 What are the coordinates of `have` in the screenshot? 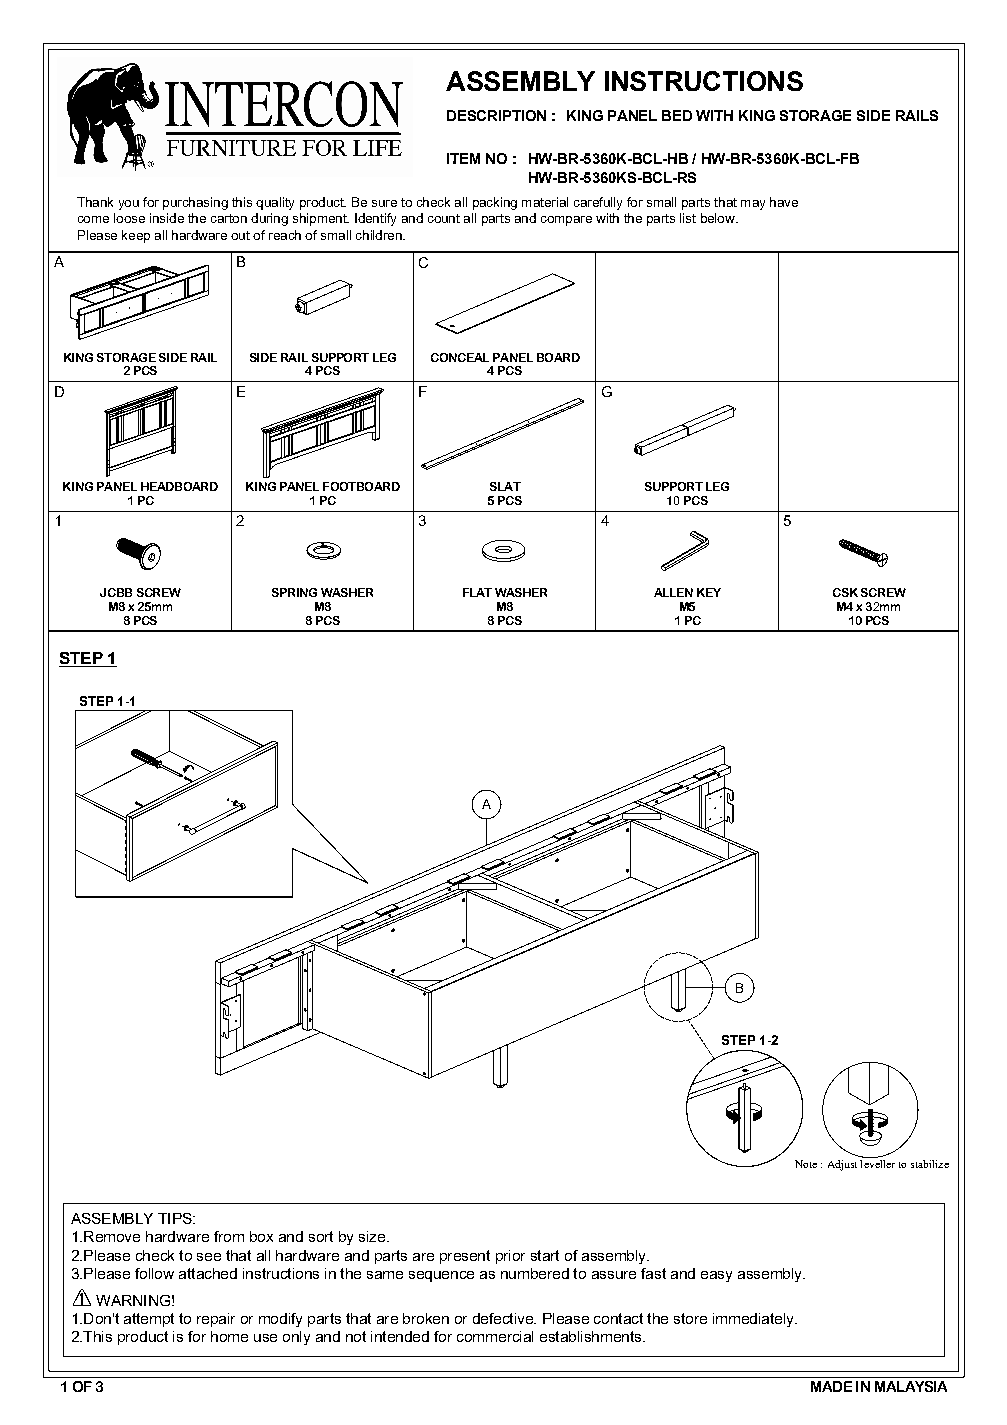 It's located at (784, 202).
